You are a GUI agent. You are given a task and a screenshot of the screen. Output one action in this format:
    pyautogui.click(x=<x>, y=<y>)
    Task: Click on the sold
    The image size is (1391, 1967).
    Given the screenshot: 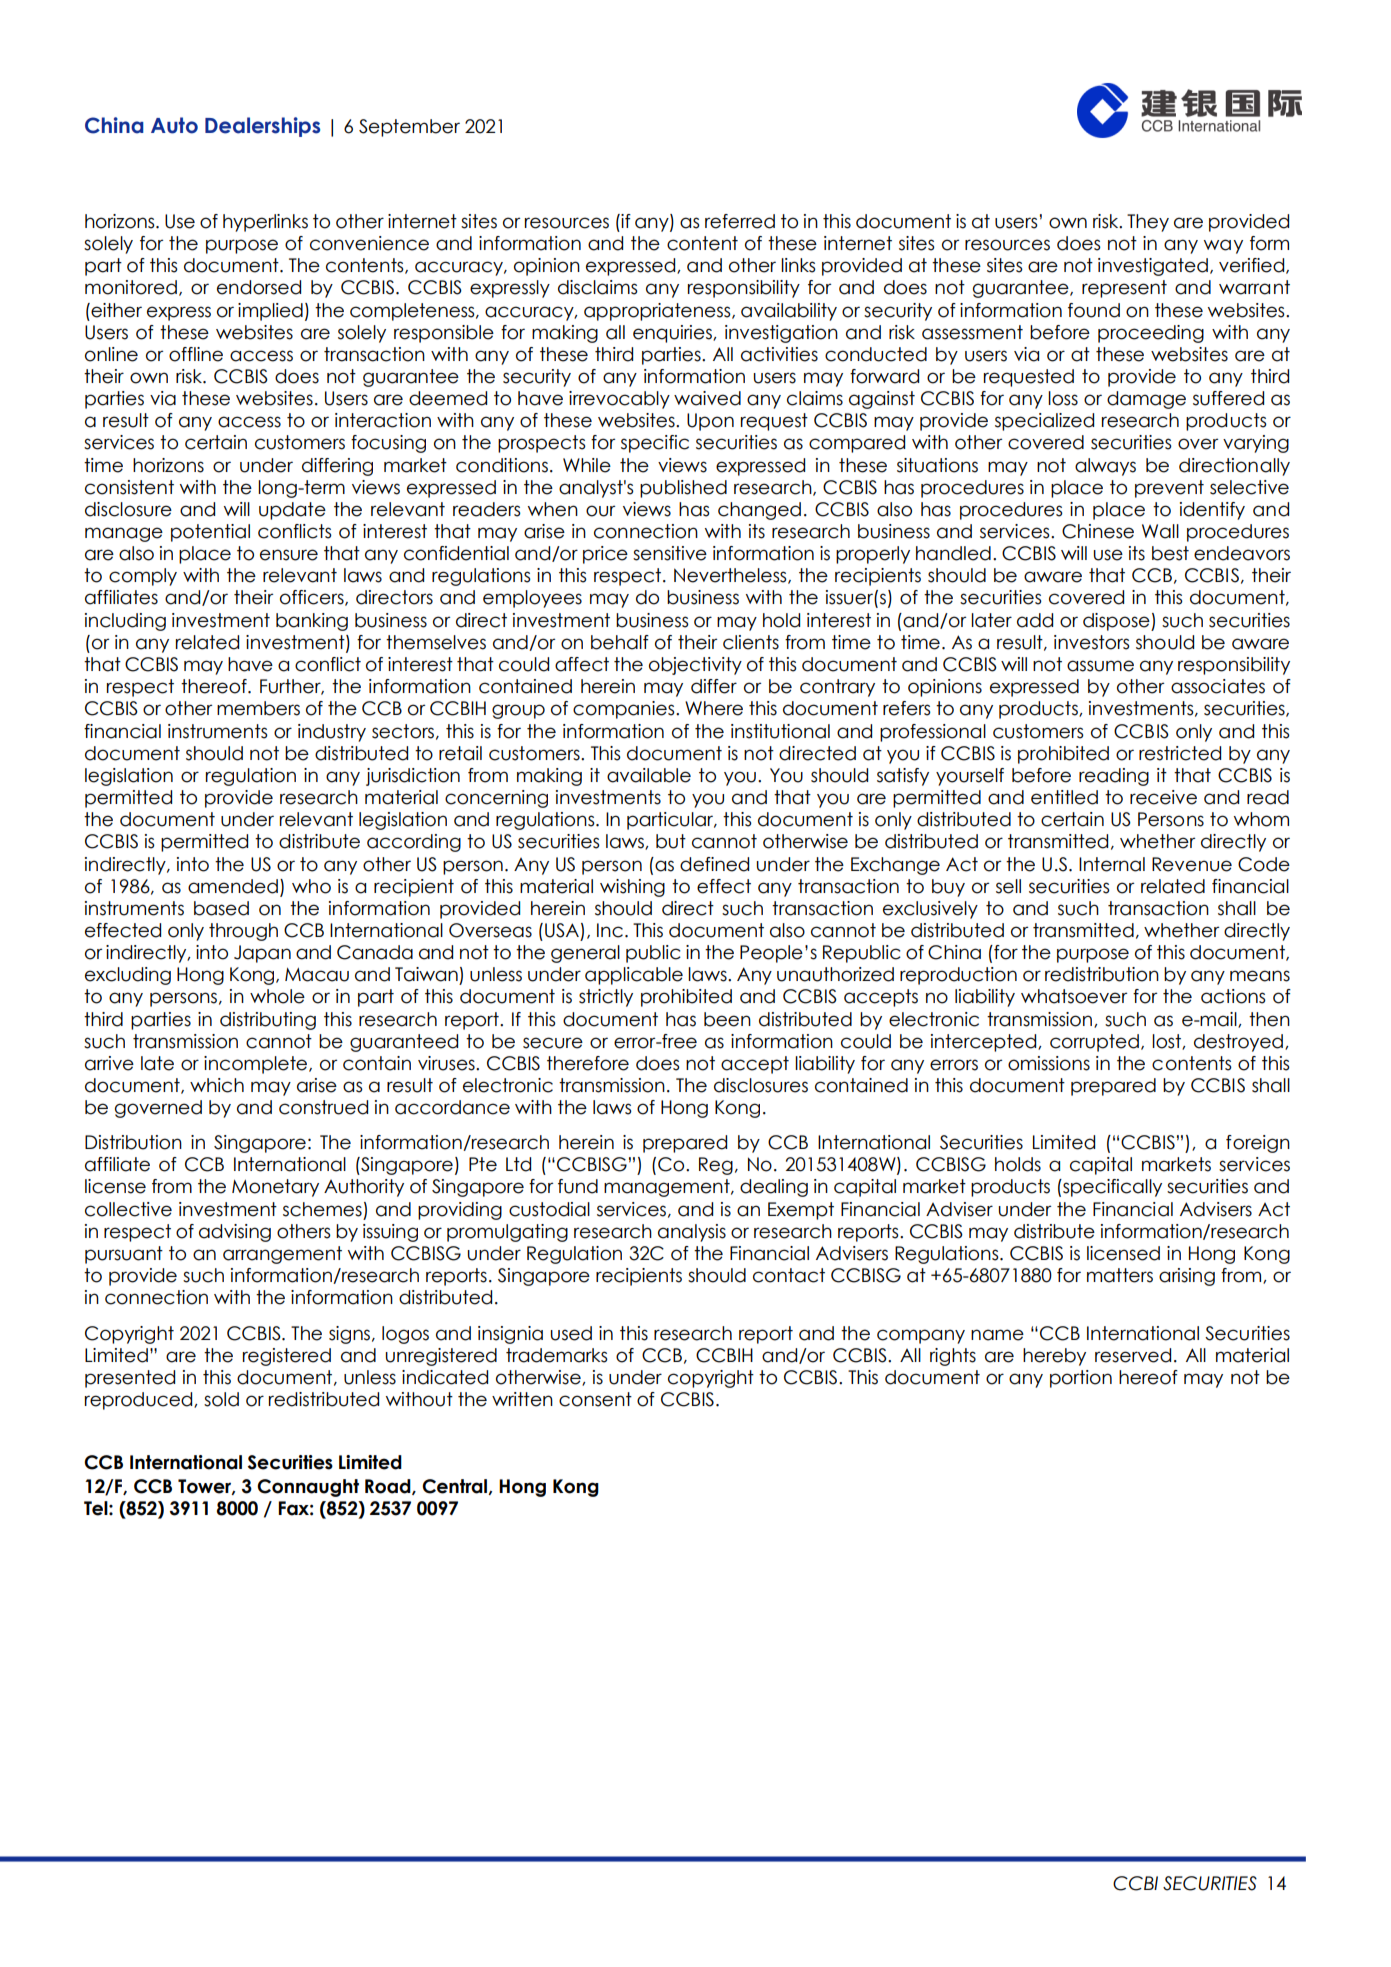 What is the action you would take?
    pyautogui.click(x=221, y=1399)
